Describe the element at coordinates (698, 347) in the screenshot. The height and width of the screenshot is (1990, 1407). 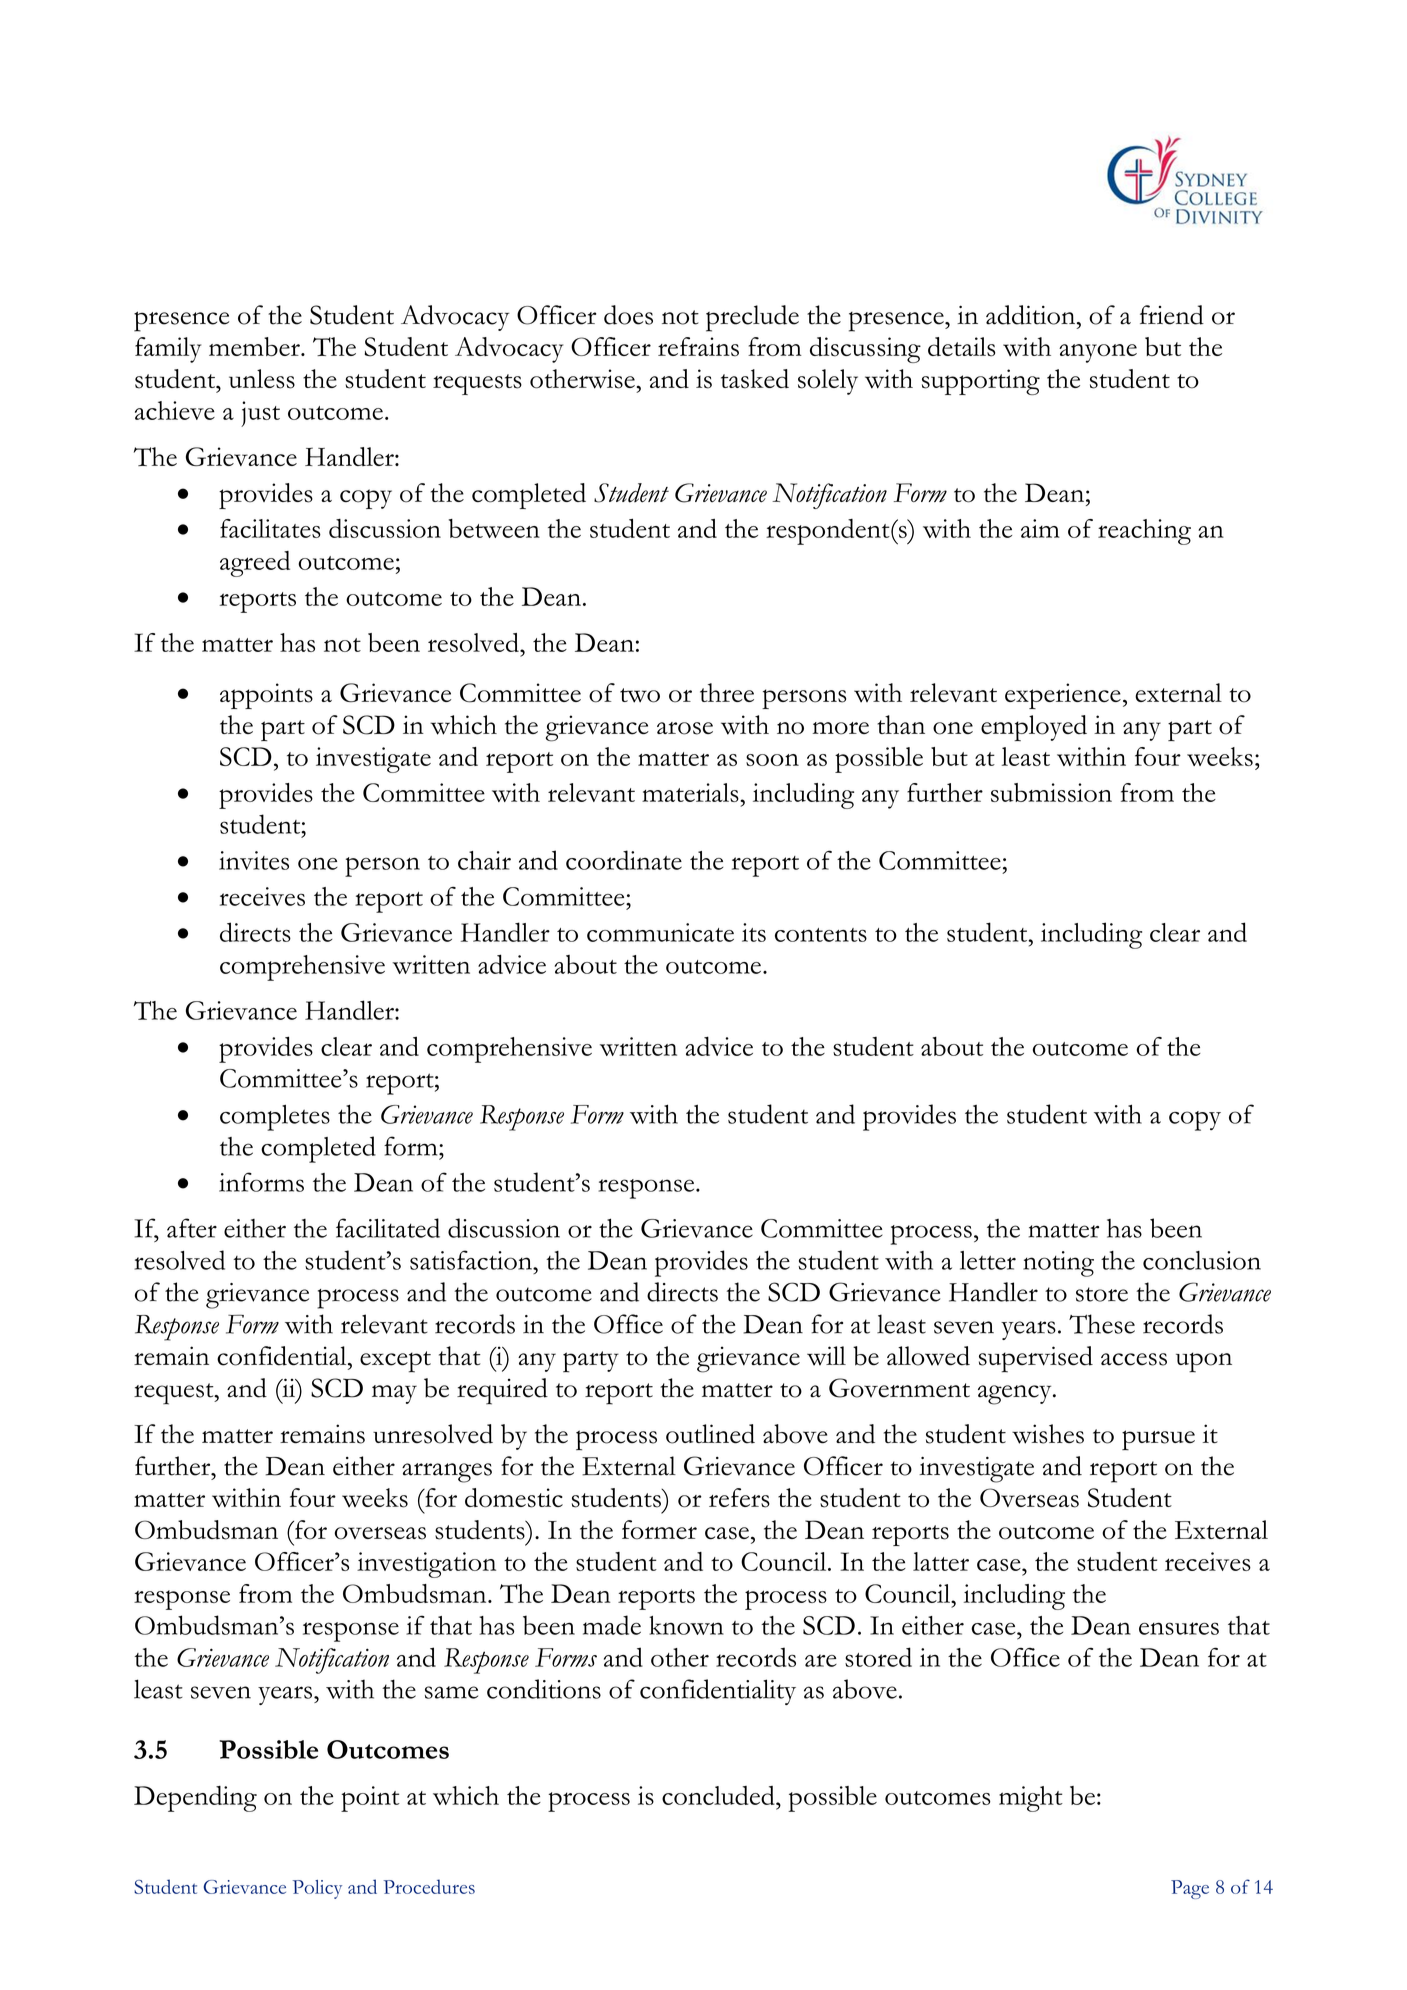
I see `refrains` at that location.
